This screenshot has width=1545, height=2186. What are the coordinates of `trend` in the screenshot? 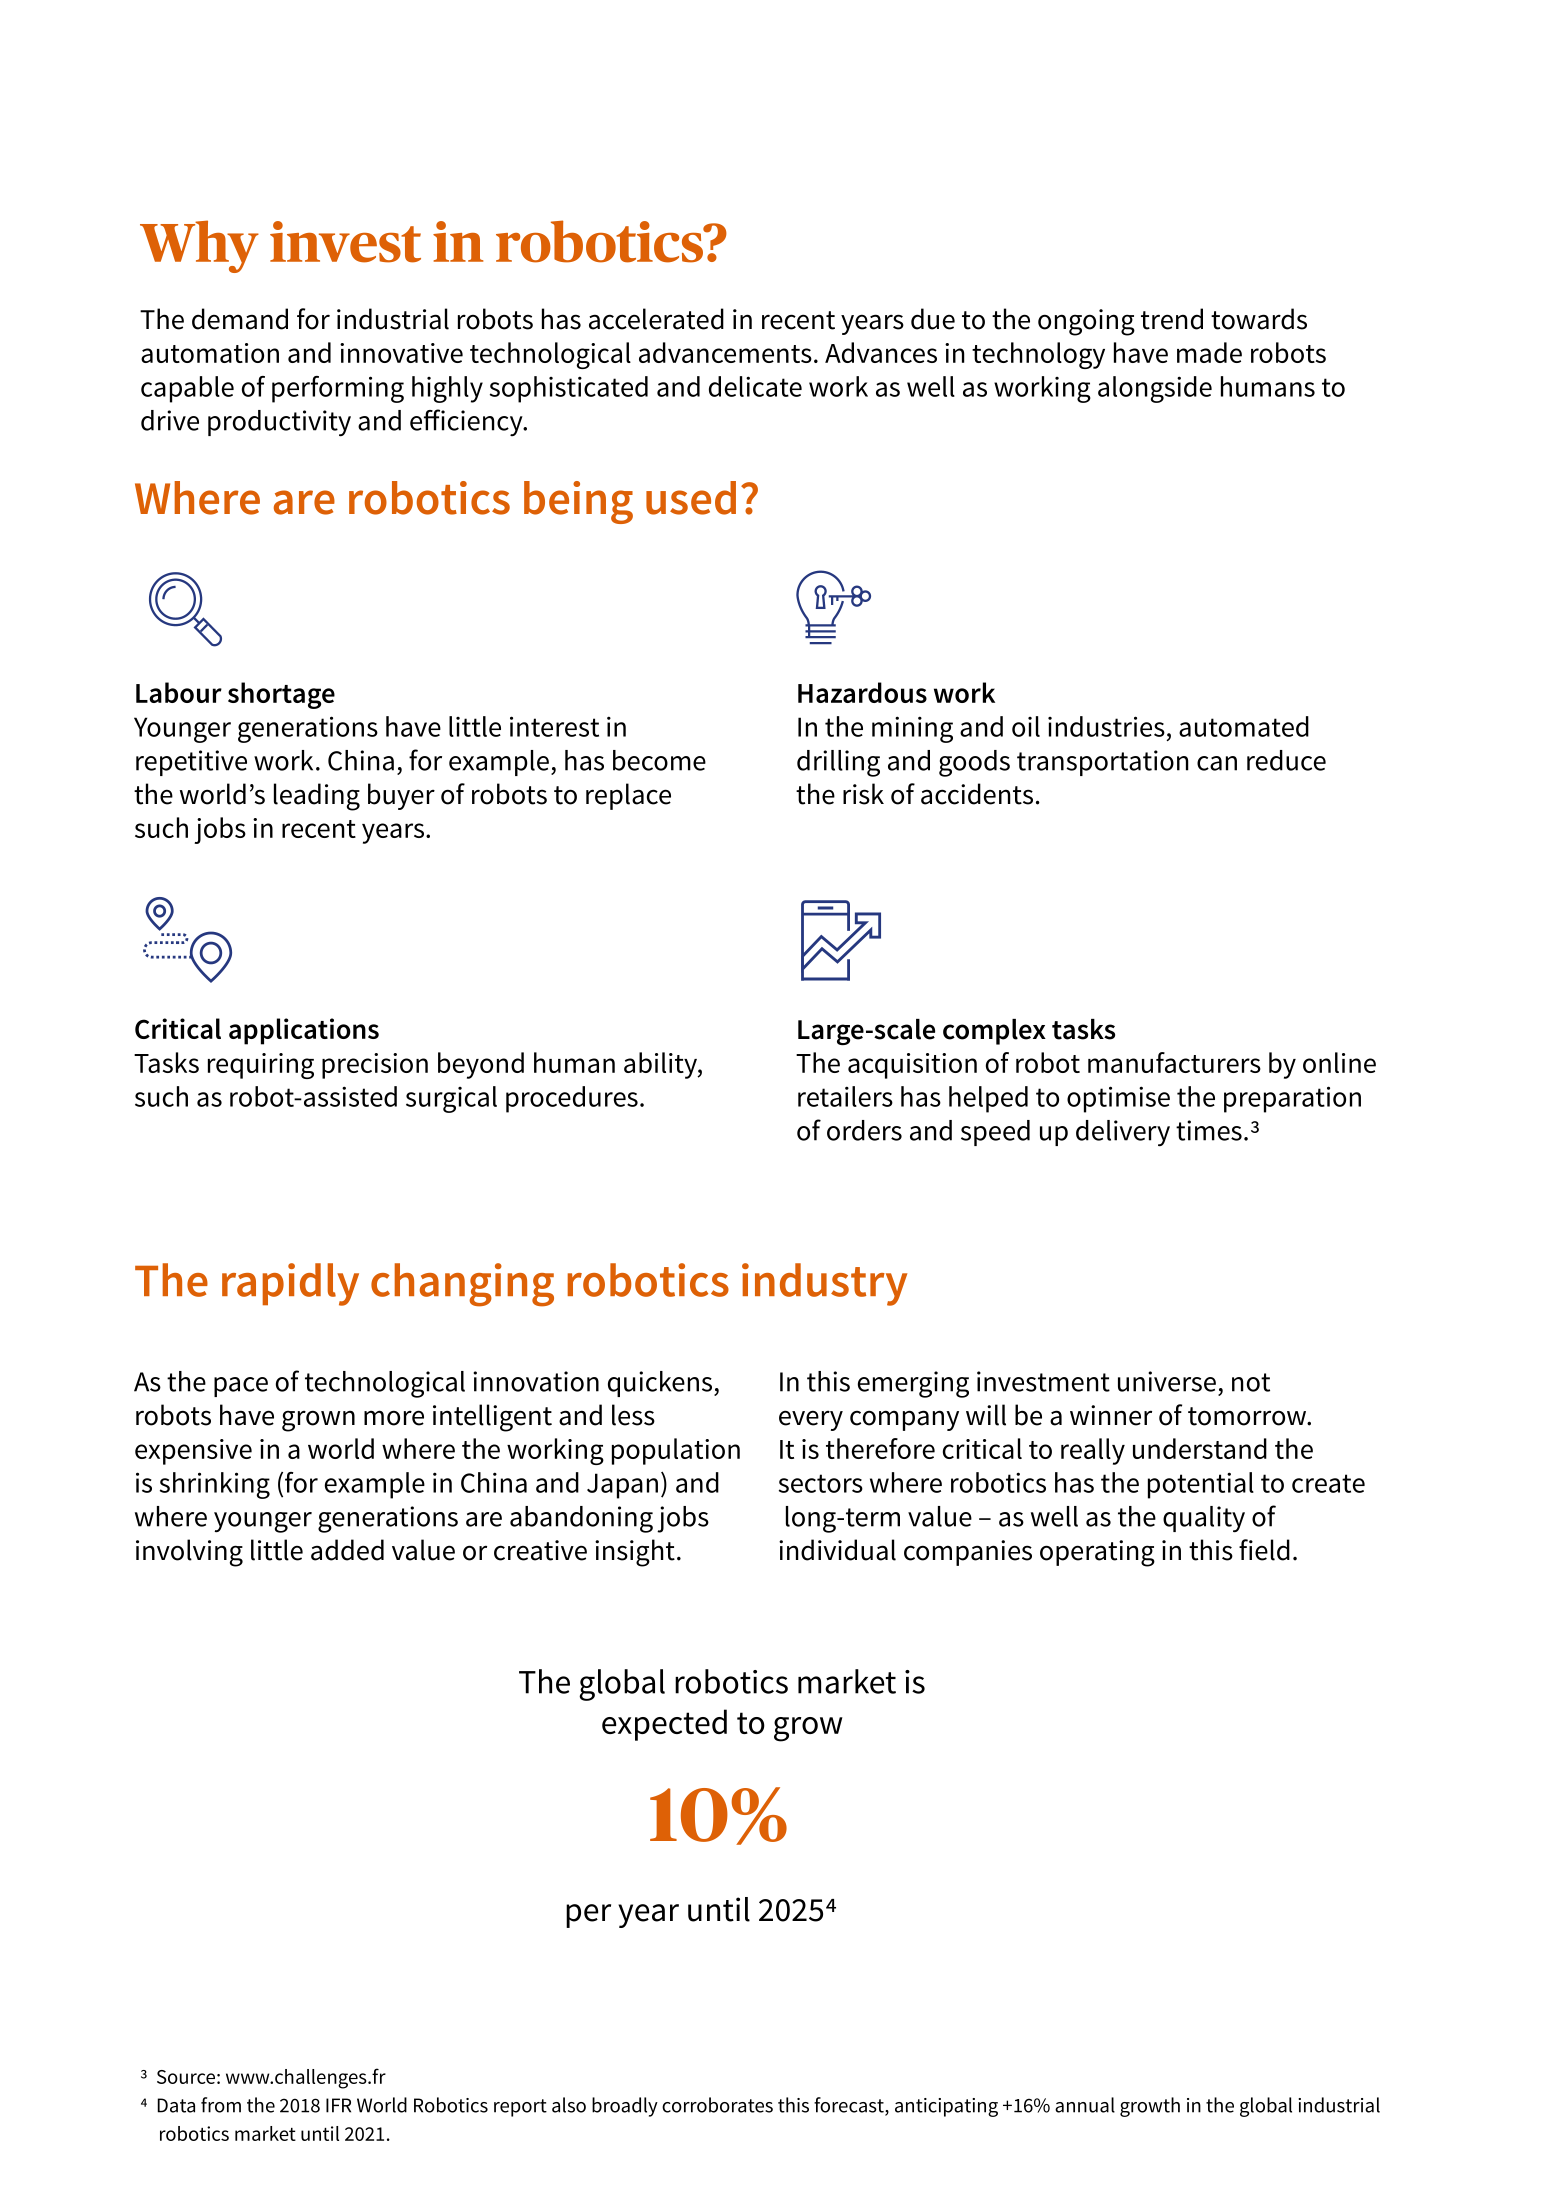 It's located at (1172, 319).
